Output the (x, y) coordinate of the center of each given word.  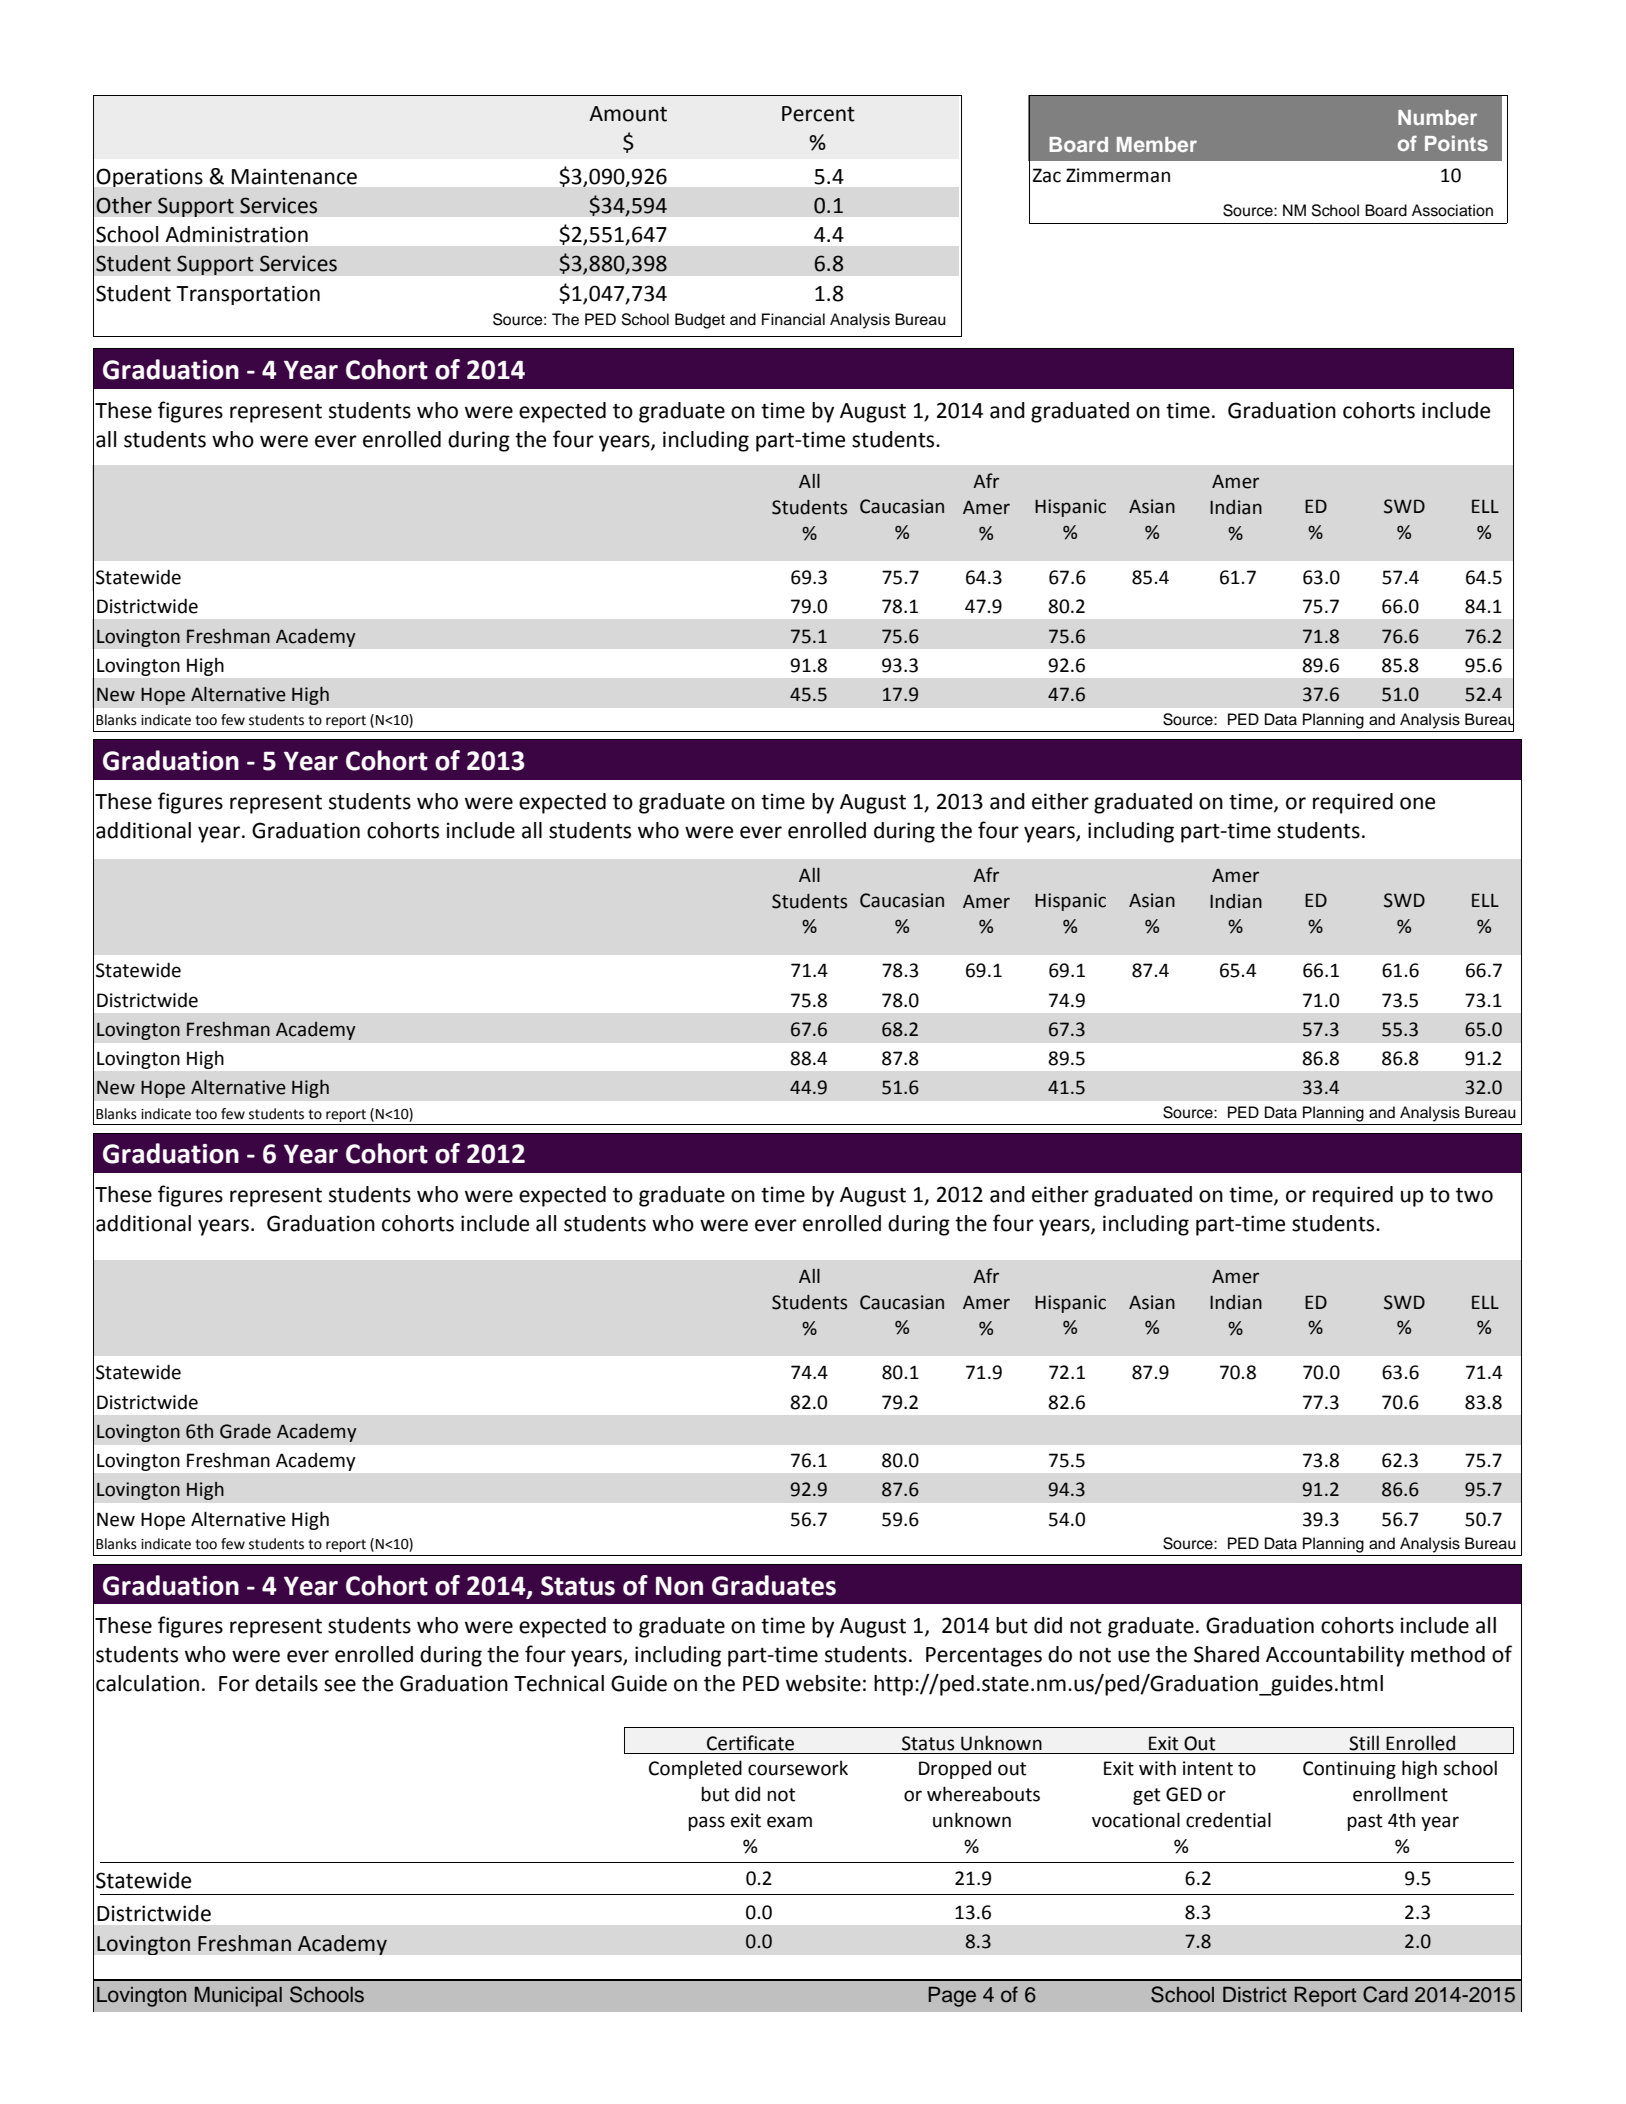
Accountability (1335, 1656)
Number (1437, 117)
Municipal (238, 1997)
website (823, 1683)
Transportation (248, 295)
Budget (700, 321)
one (1417, 803)
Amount (628, 114)
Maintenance (294, 176)
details (286, 1683)
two (1474, 1195)
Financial (793, 319)
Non (679, 1586)
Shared (1226, 1654)
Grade (245, 1431)
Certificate (750, 1743)
